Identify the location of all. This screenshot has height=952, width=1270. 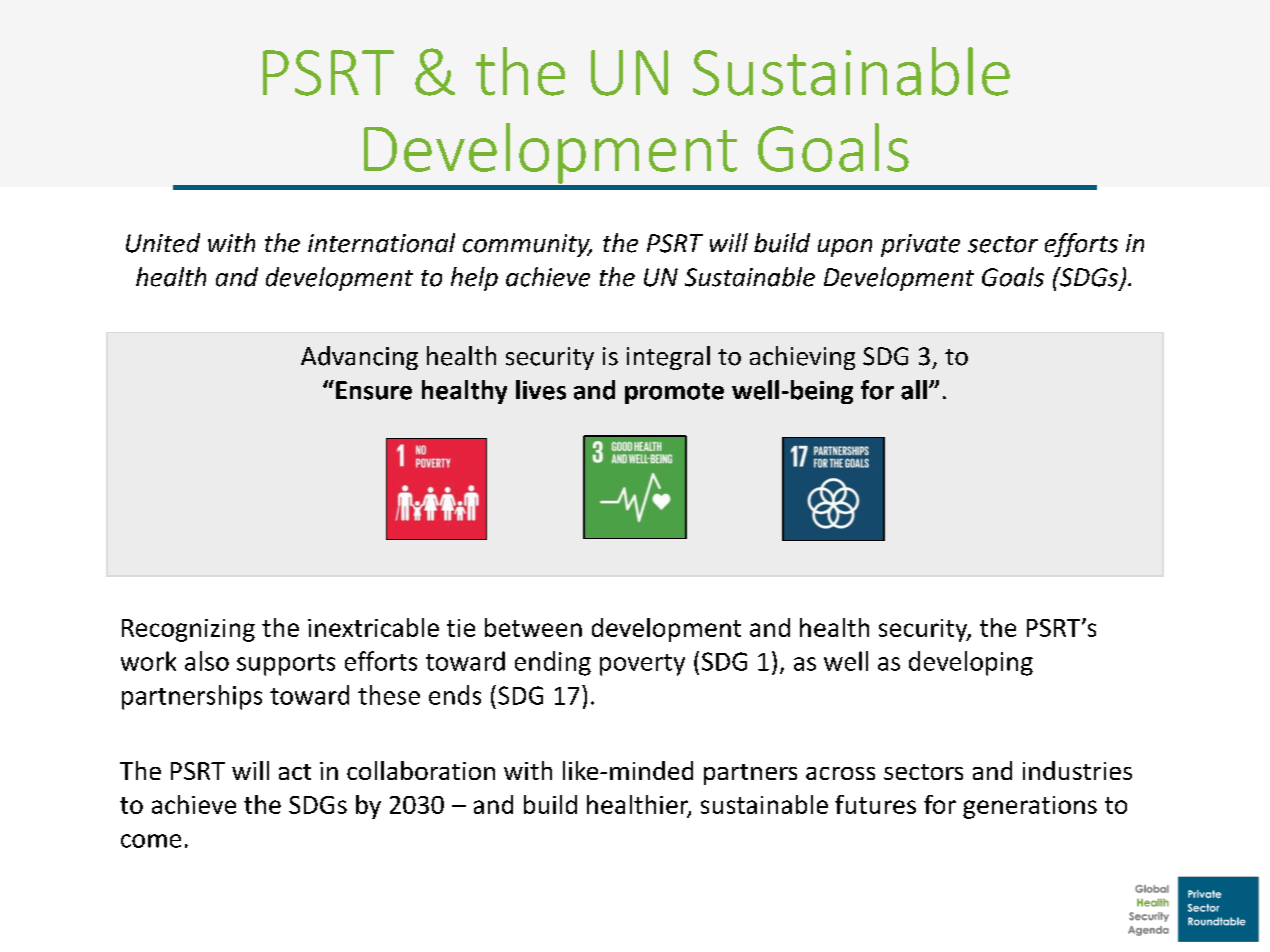
(914, 390).
